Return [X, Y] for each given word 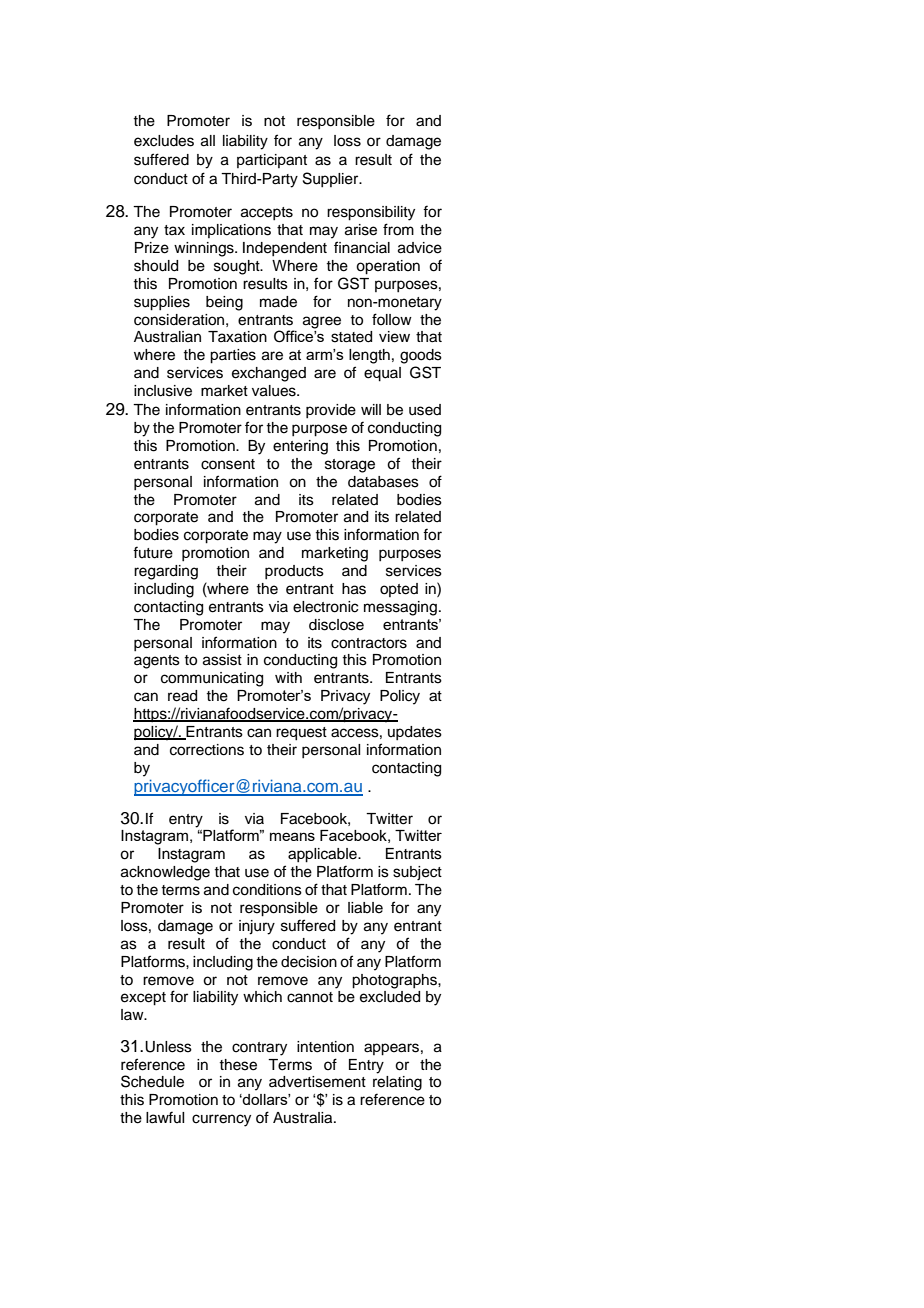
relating [397, 1083]
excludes [164, 141]
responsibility [371, 213]
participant [272, 161]
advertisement [317, 1082]
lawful [165, 1117]
